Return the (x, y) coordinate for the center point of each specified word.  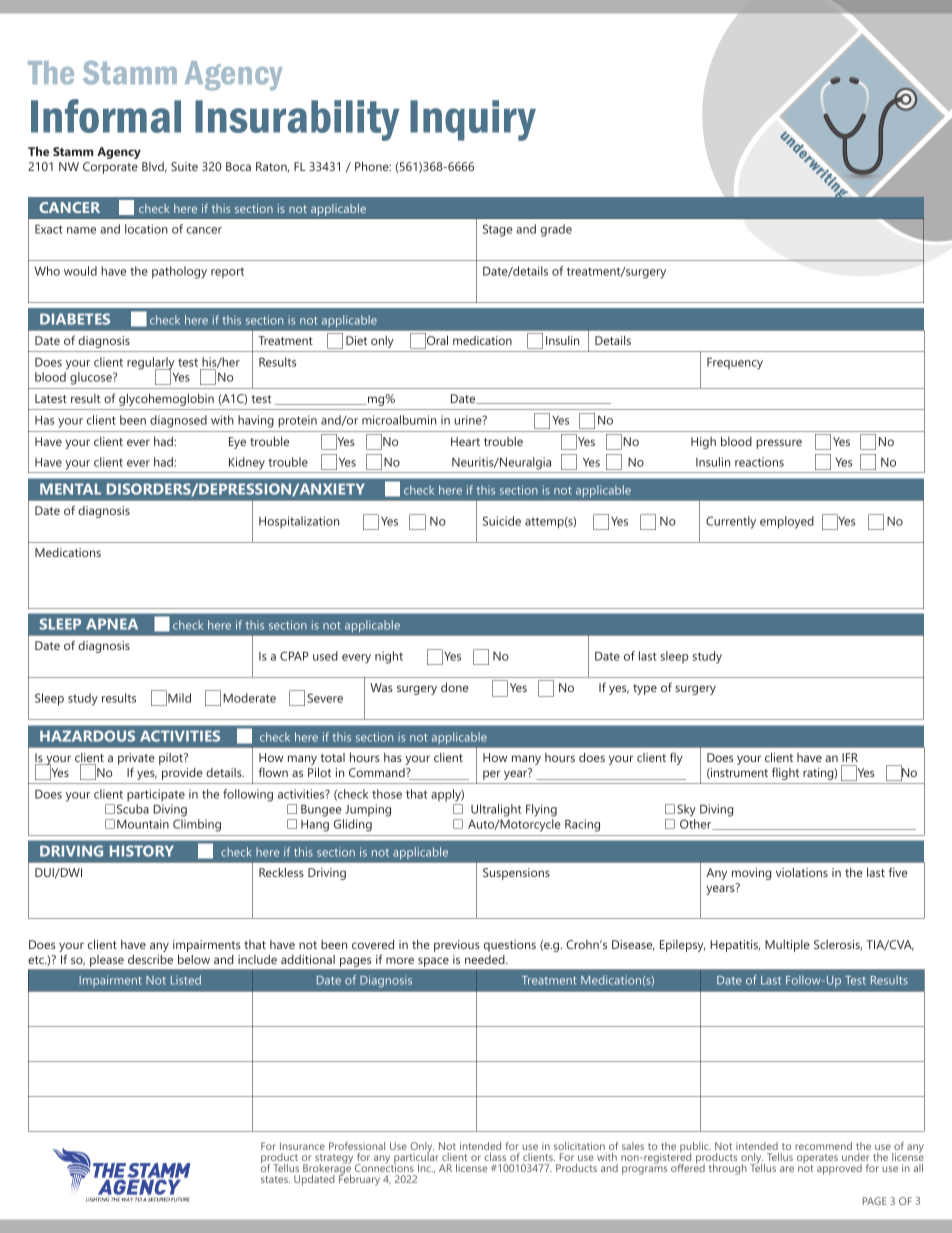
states (275, 1179)
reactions (759, 462)
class (495, 1157)
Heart (465, 441)
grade (556, 230)
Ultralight (496, 810)
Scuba (133, 809)
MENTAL (70, 489)
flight (785, 773)
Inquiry (473, 120)
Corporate (110, 168)
